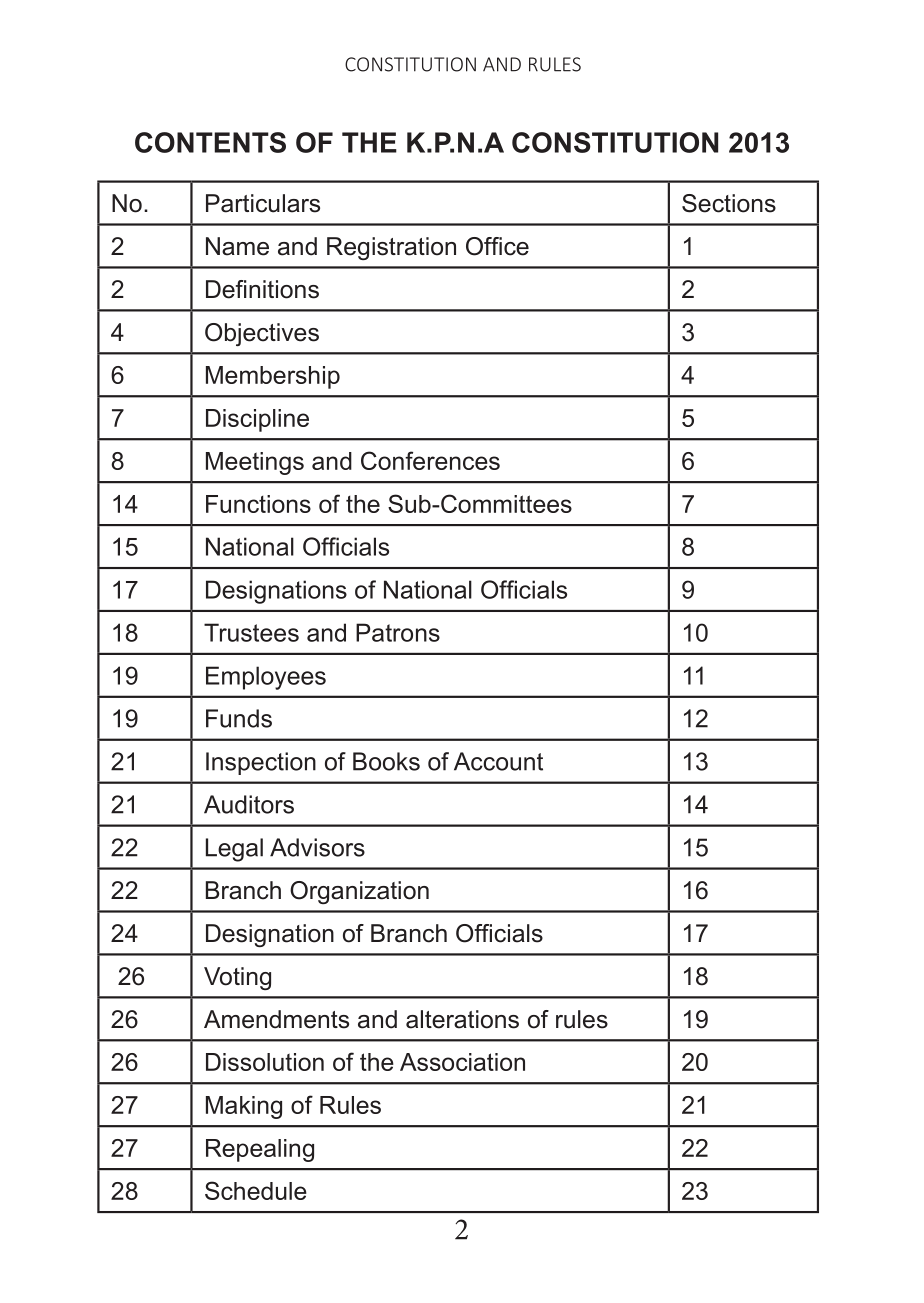 This page has height=1303, width=924. What do you see at coordinates (729, 203) in the page?
I see `Sections` at bounding box center [729, 203].
